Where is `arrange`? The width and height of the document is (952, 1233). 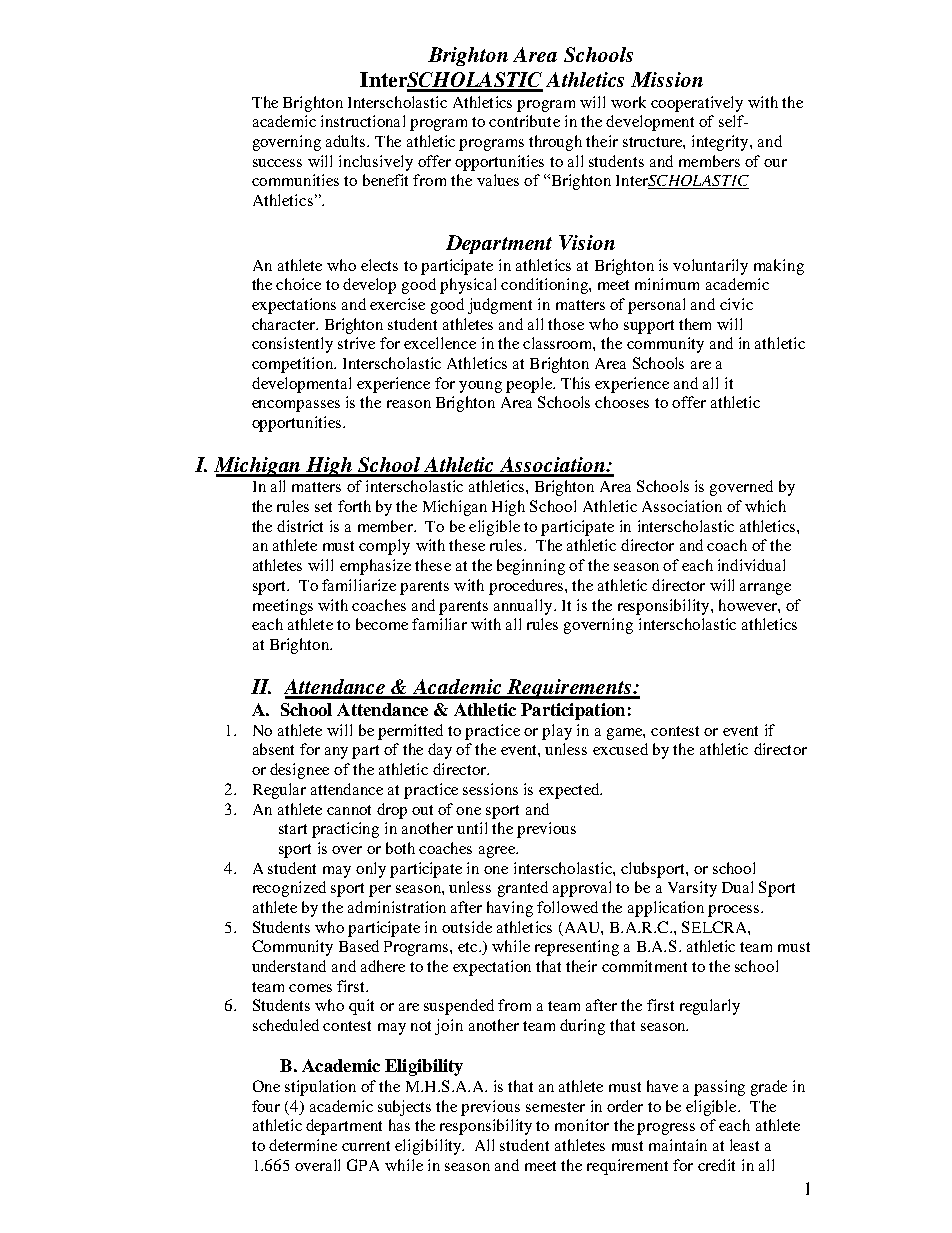
arrange is located at coordinates (765, 589).
